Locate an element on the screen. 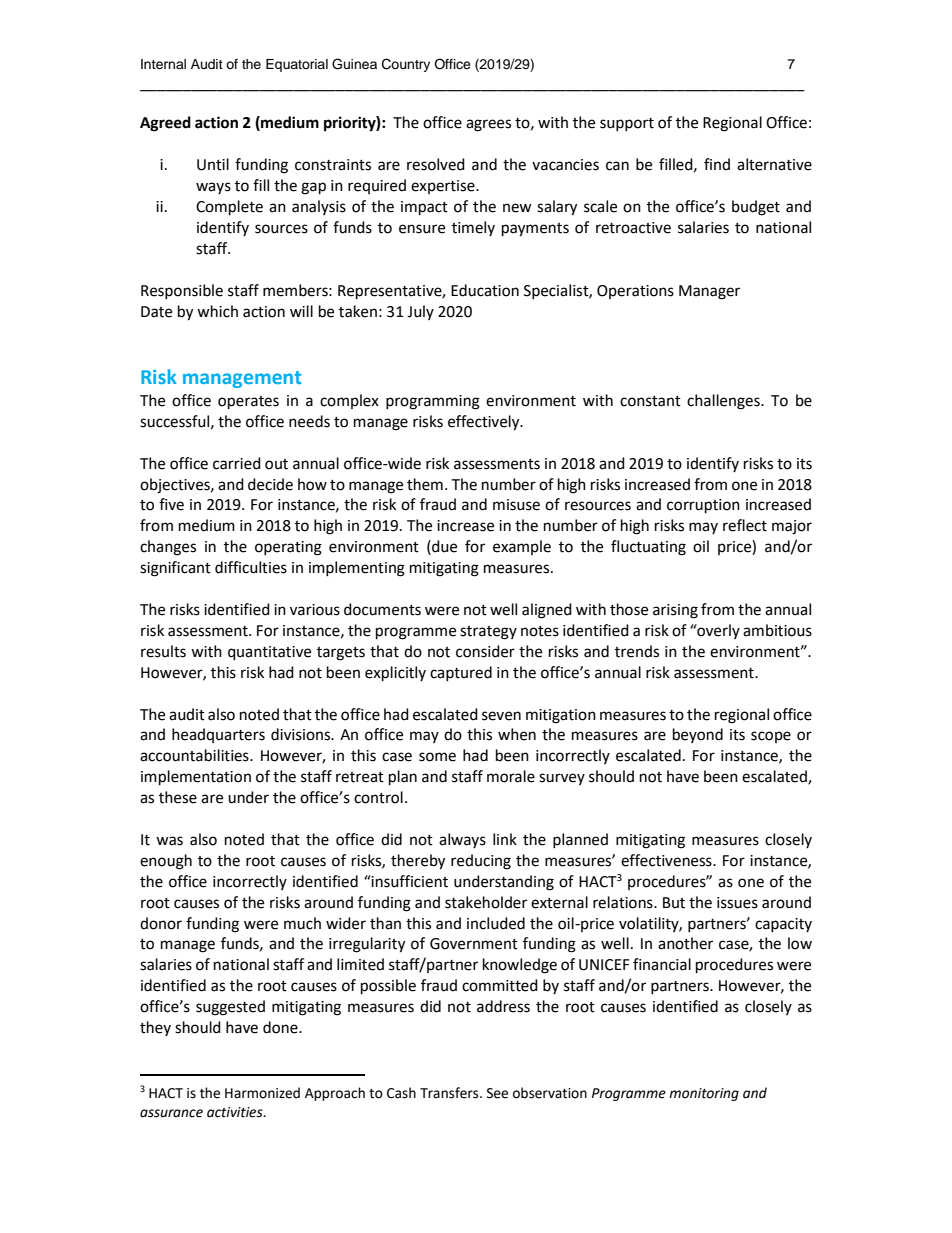 The width and height of the screenshot is (952, 1233). See is located at coordinates (497, 1093).
